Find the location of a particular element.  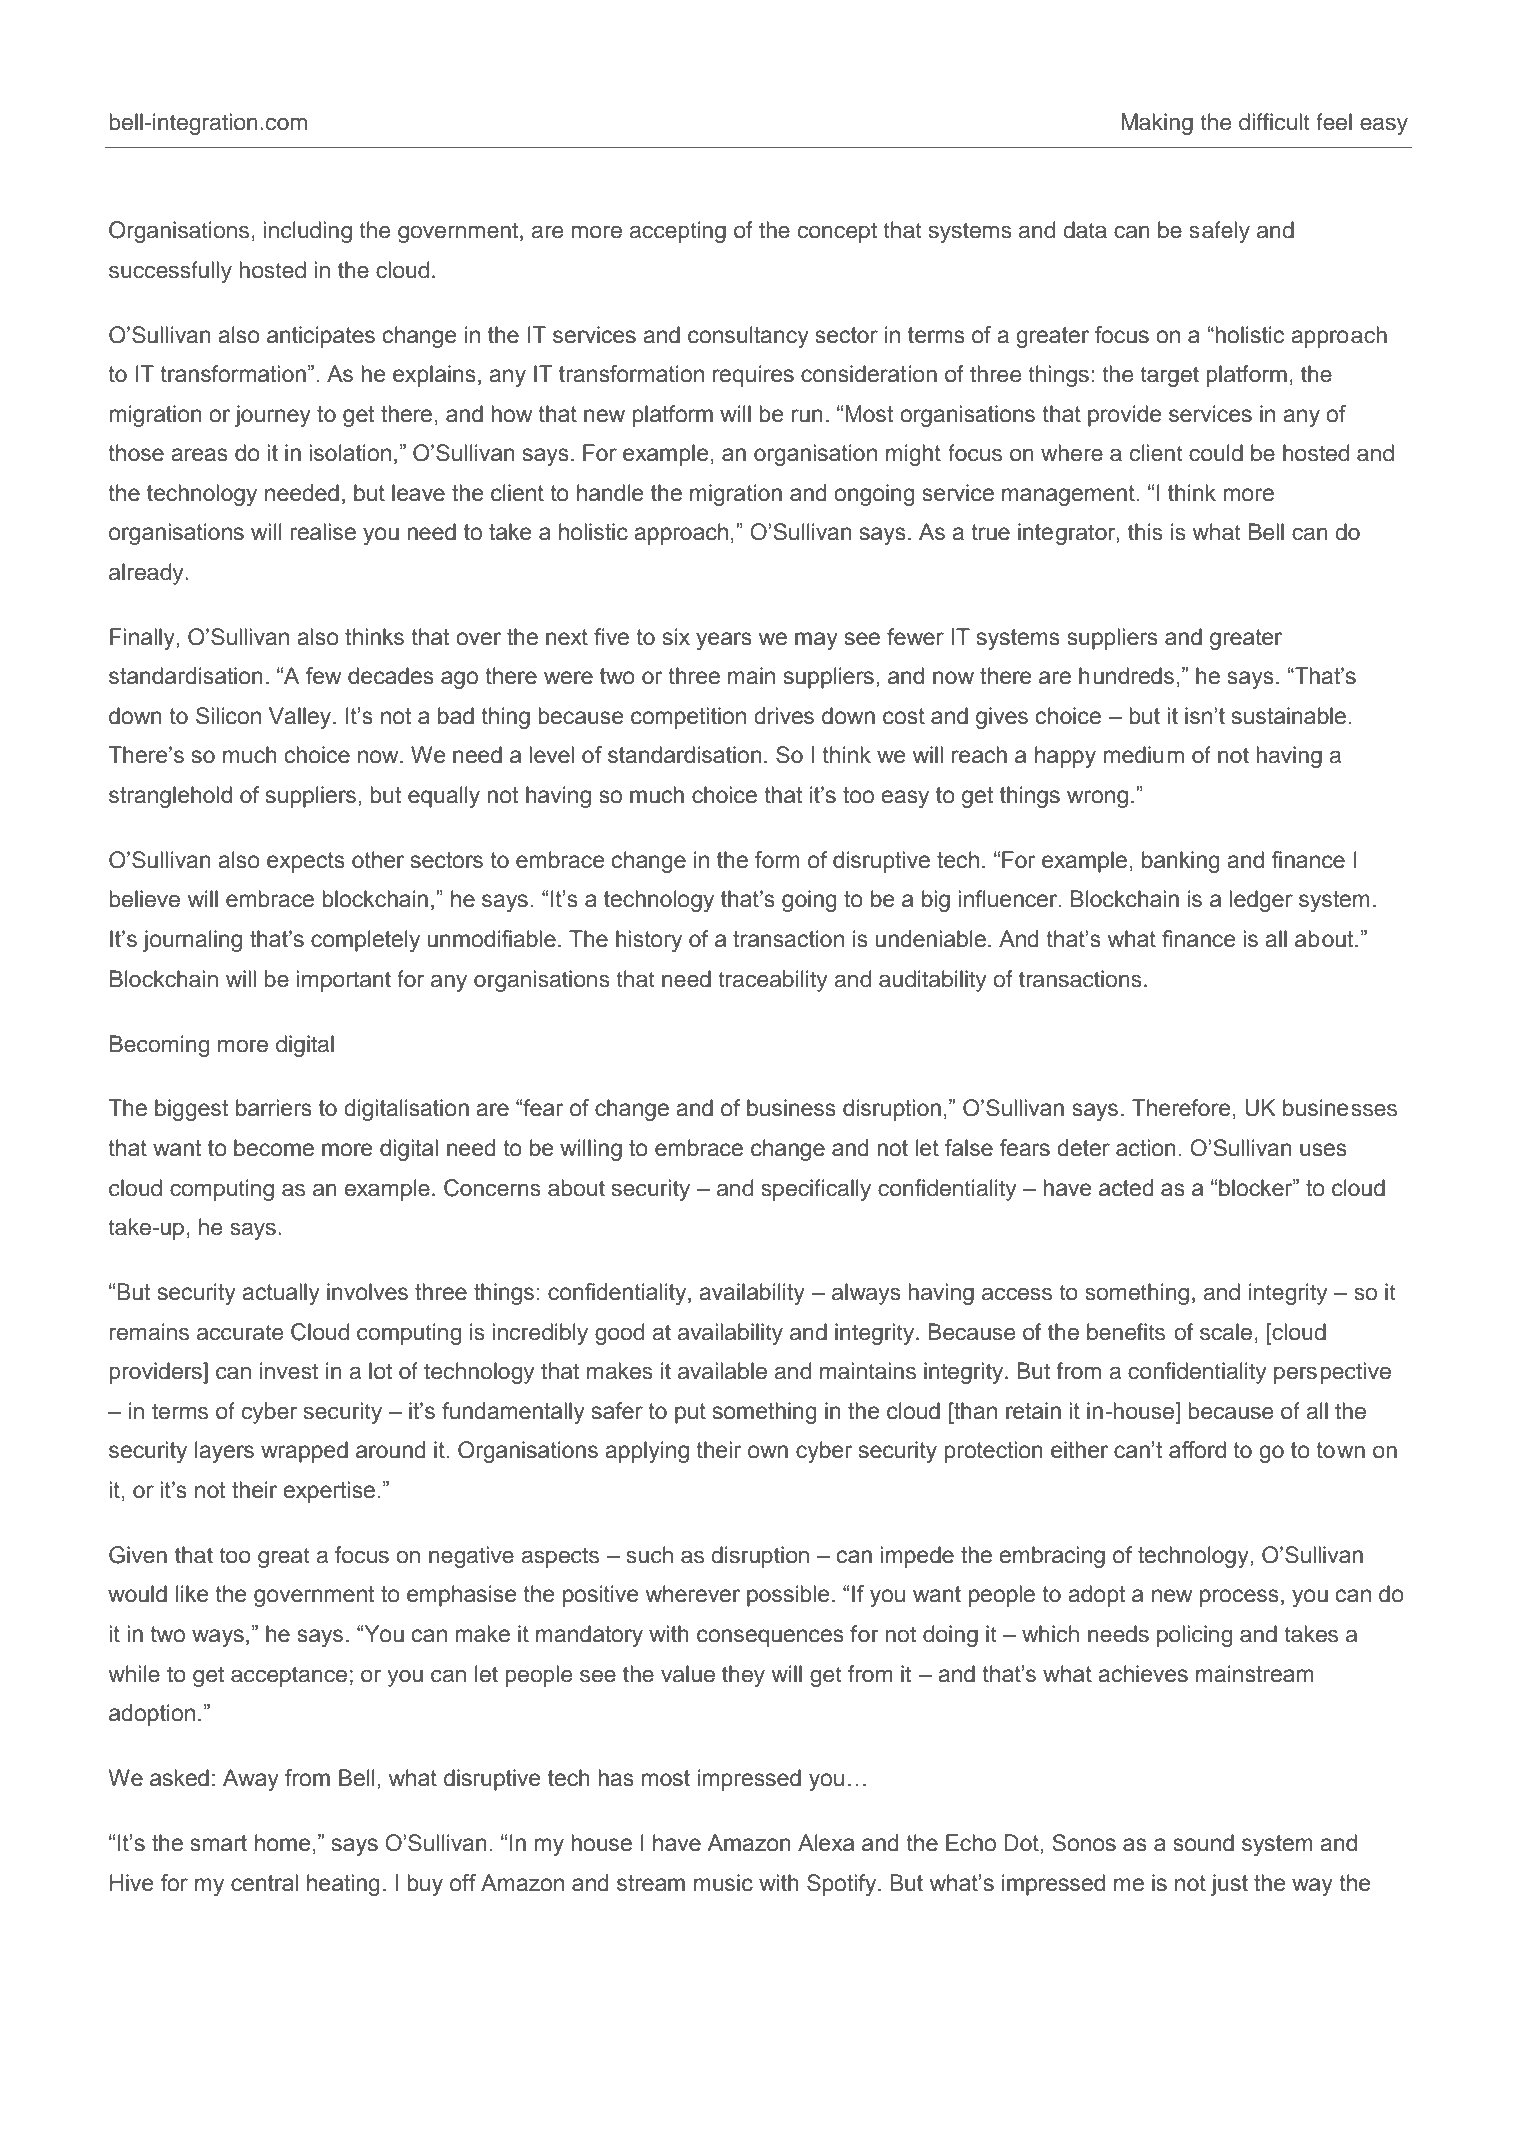

including is located at coordinates (308, 232).
